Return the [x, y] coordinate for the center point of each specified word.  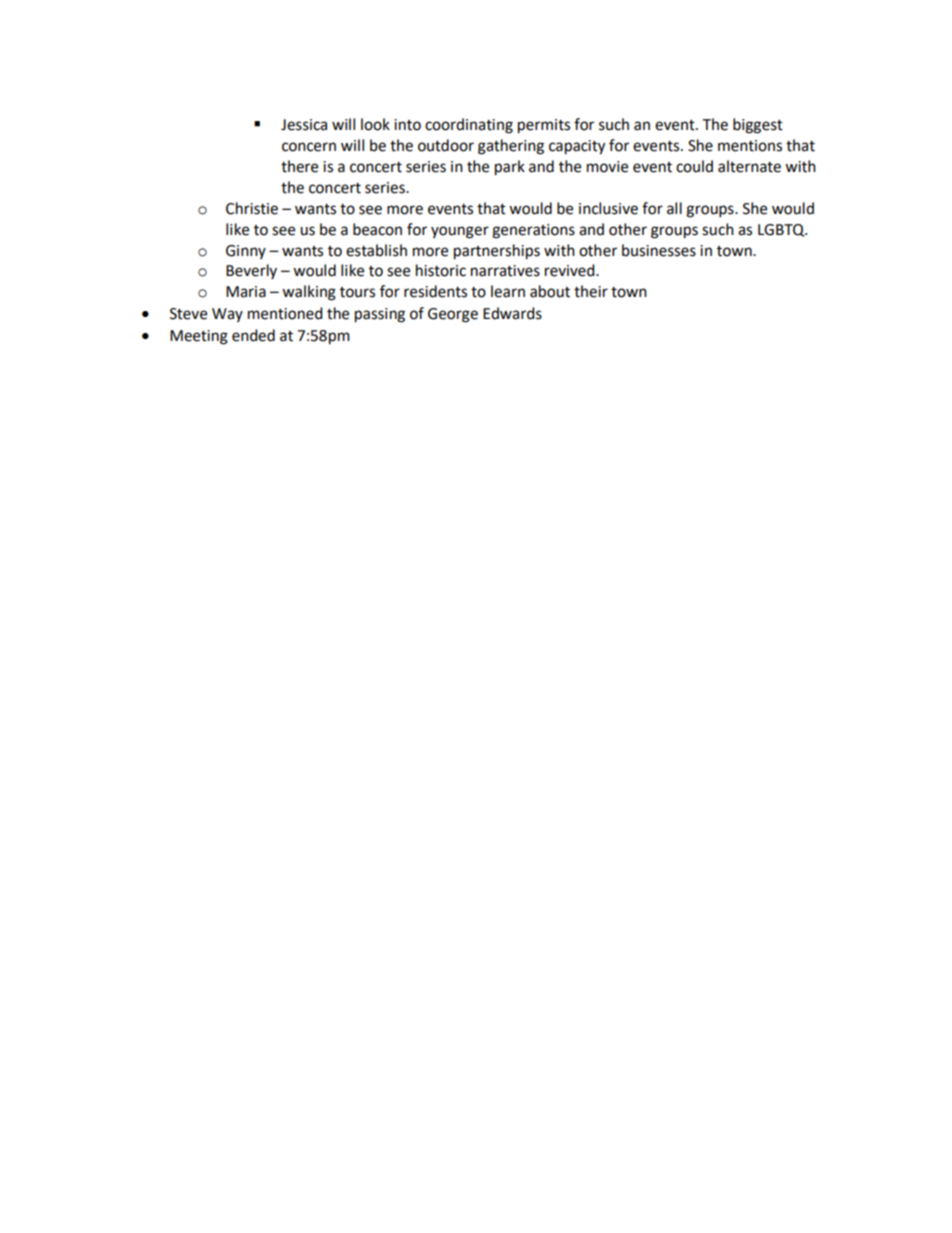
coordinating [469, 126]
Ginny [246, 252]
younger [460, 232]
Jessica [304, 125]
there [299, 166]
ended [253, 335]
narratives [505, 271]
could [694, 166]
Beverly [251, 271]
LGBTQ [782, 230]
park [510, 168]
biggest [758, 126]
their [591, 291]
